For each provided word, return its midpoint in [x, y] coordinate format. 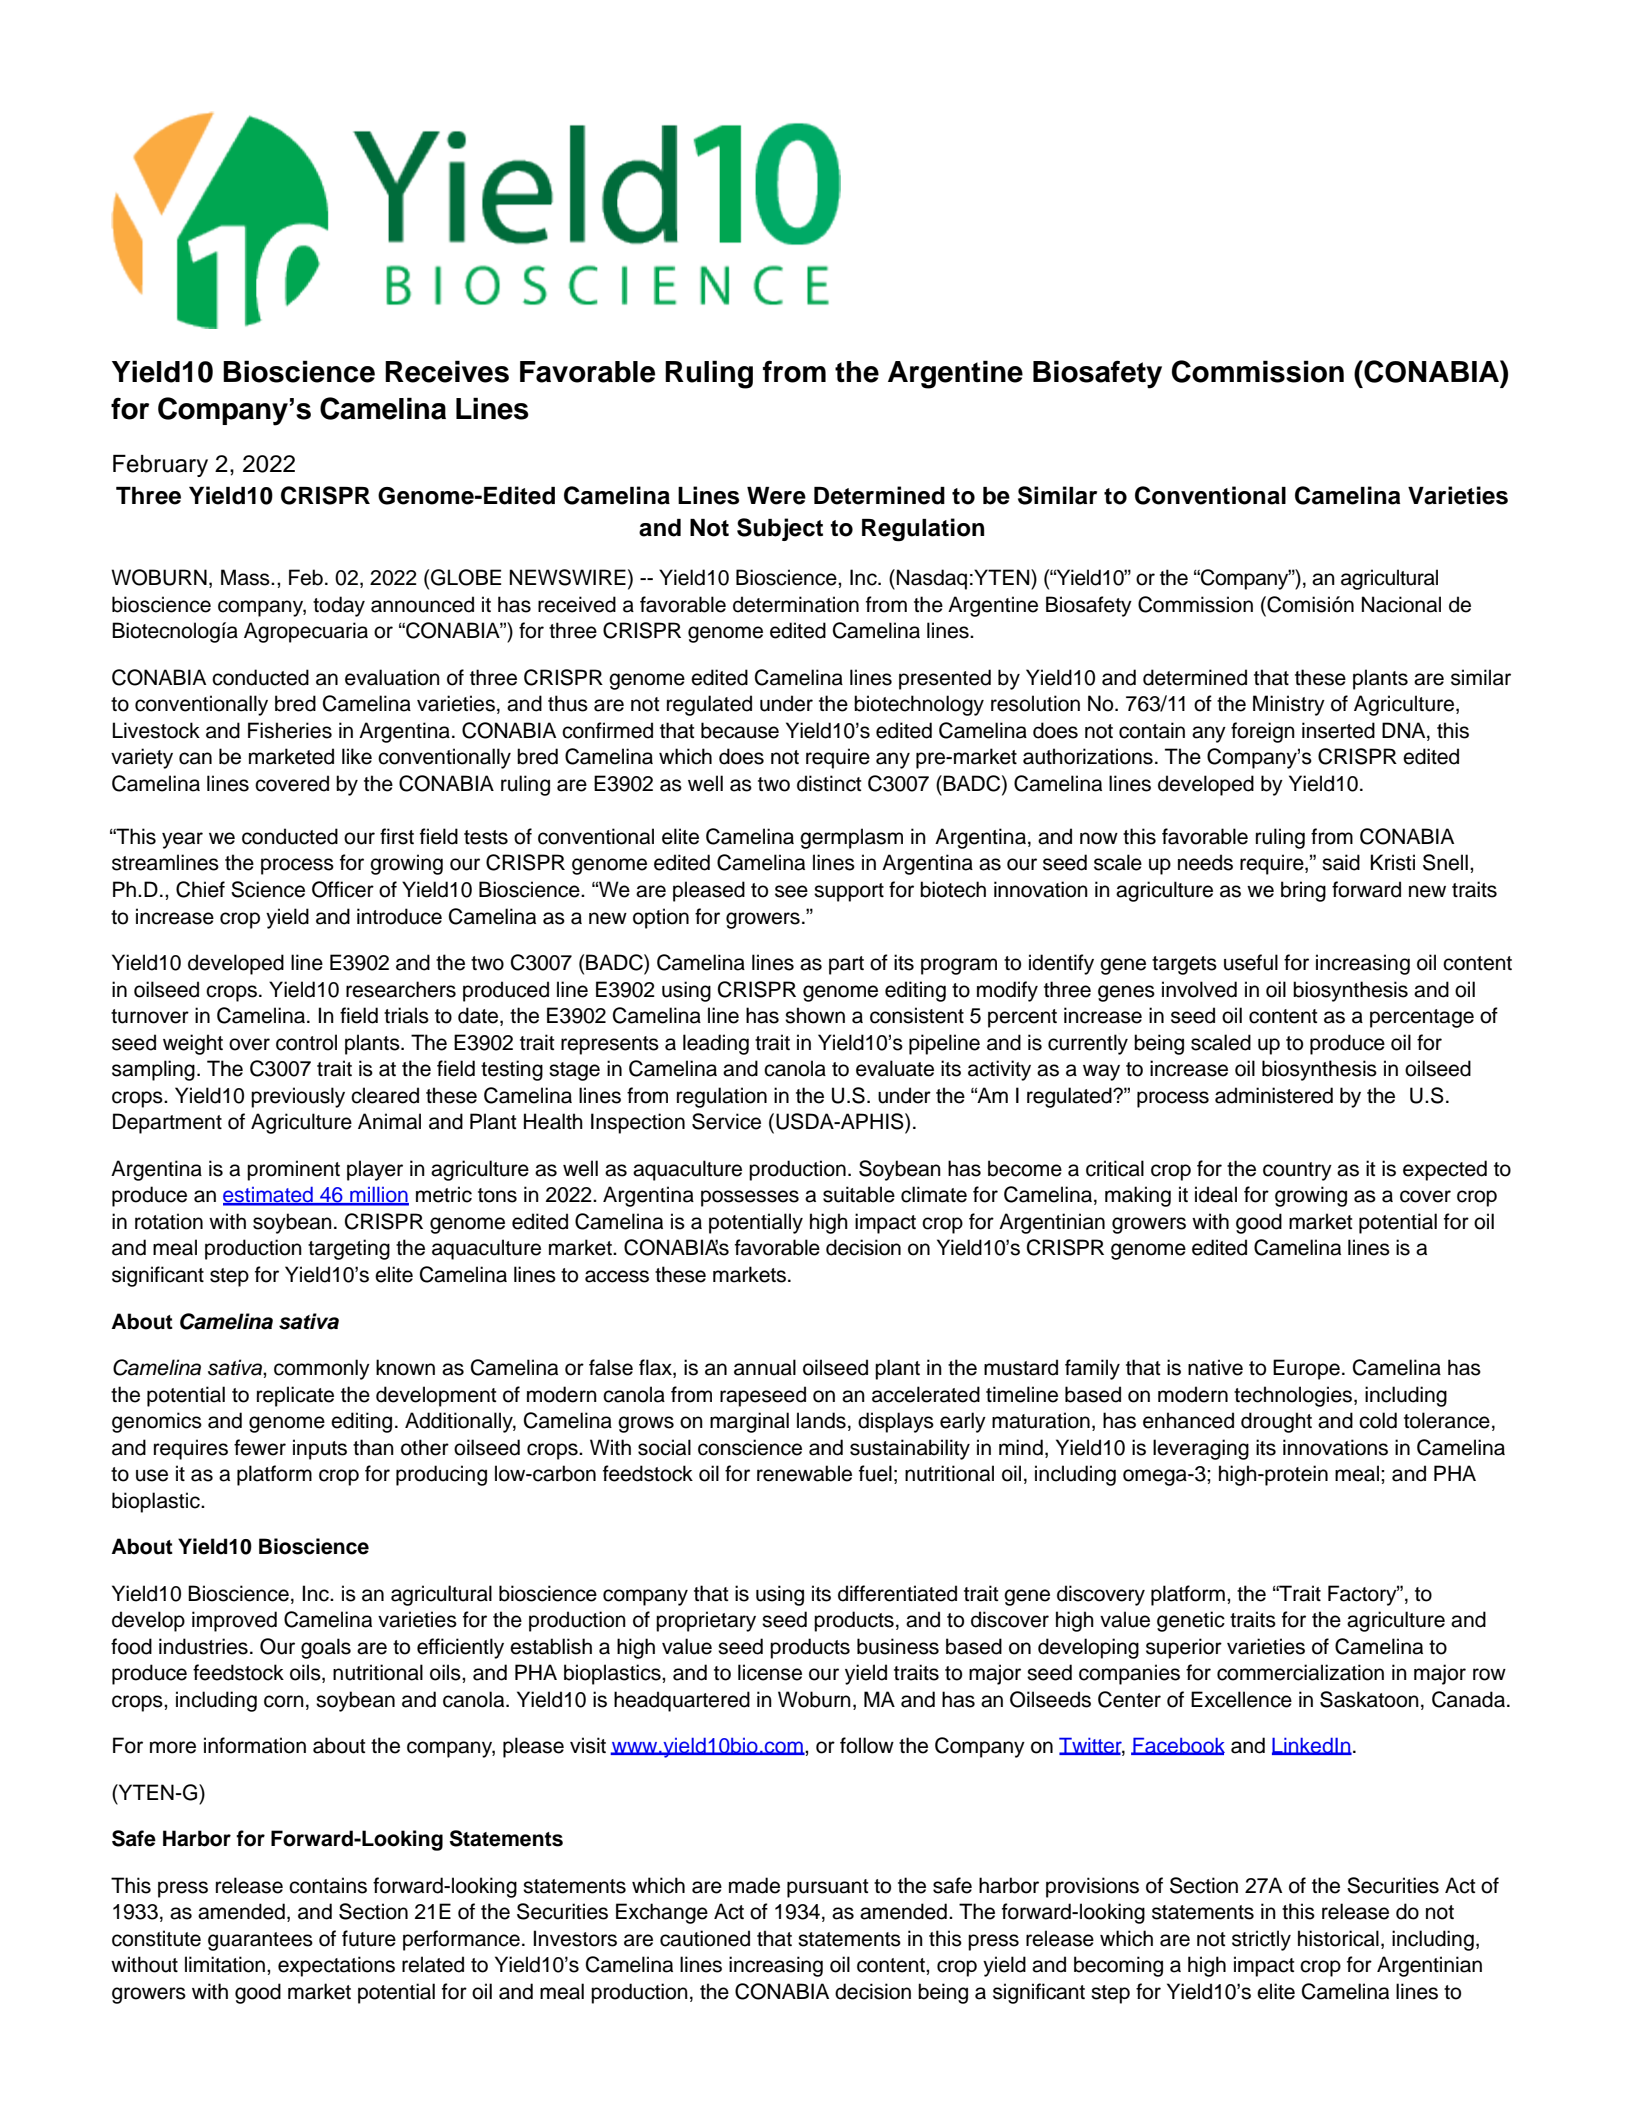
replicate [295, 1396]
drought [1276, 1422]
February [160, 466]
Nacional [1401, 604]
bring [1303, 891]
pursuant [827, 1888]
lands [821, 1420]
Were [776, 496]
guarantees [260, 1941]
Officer [343, 889]
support [849, 892]
